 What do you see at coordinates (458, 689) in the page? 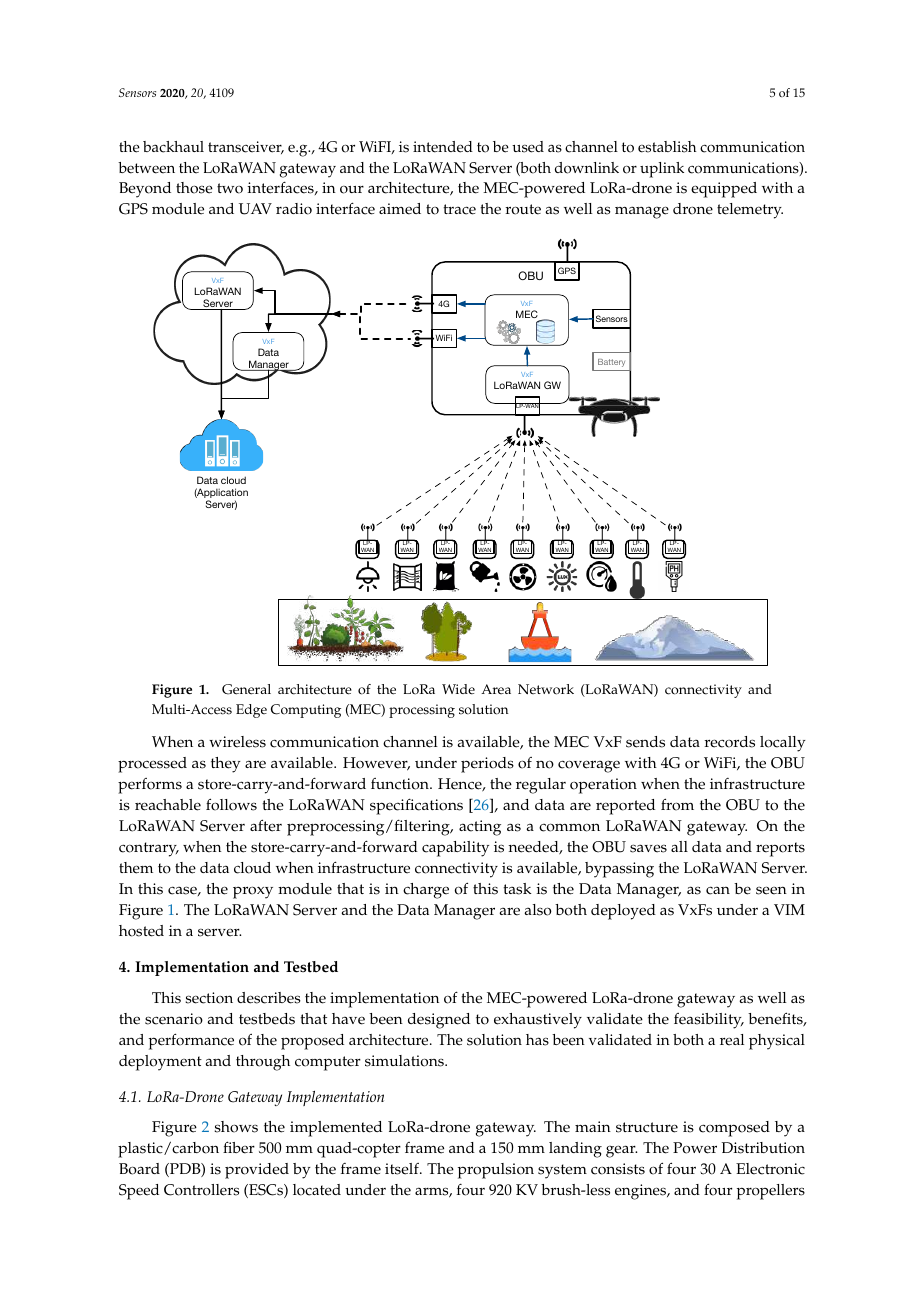
I see `Wide` at bounding box center [458, 689].
